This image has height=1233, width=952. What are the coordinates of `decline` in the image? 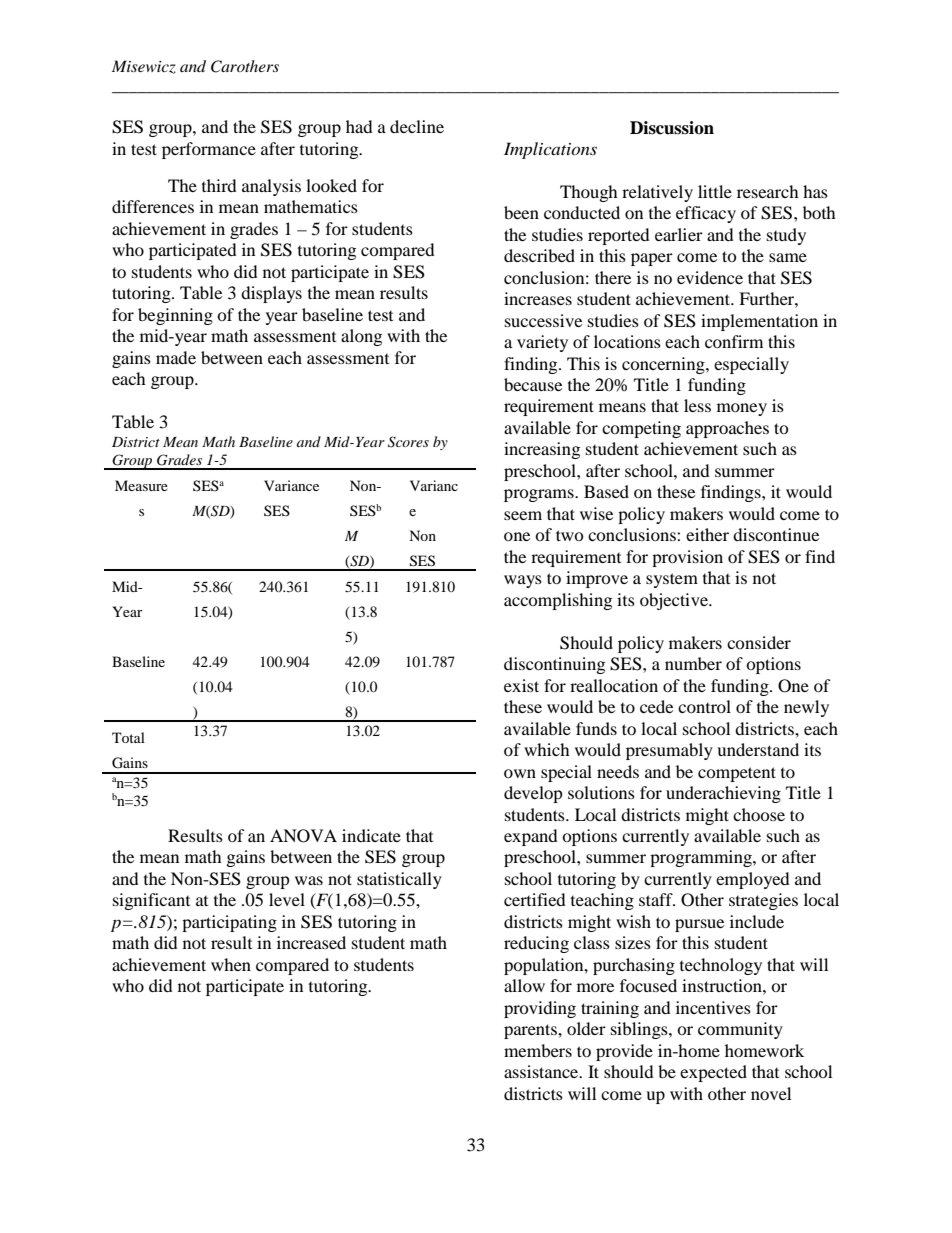 It's located at (417, 126).
